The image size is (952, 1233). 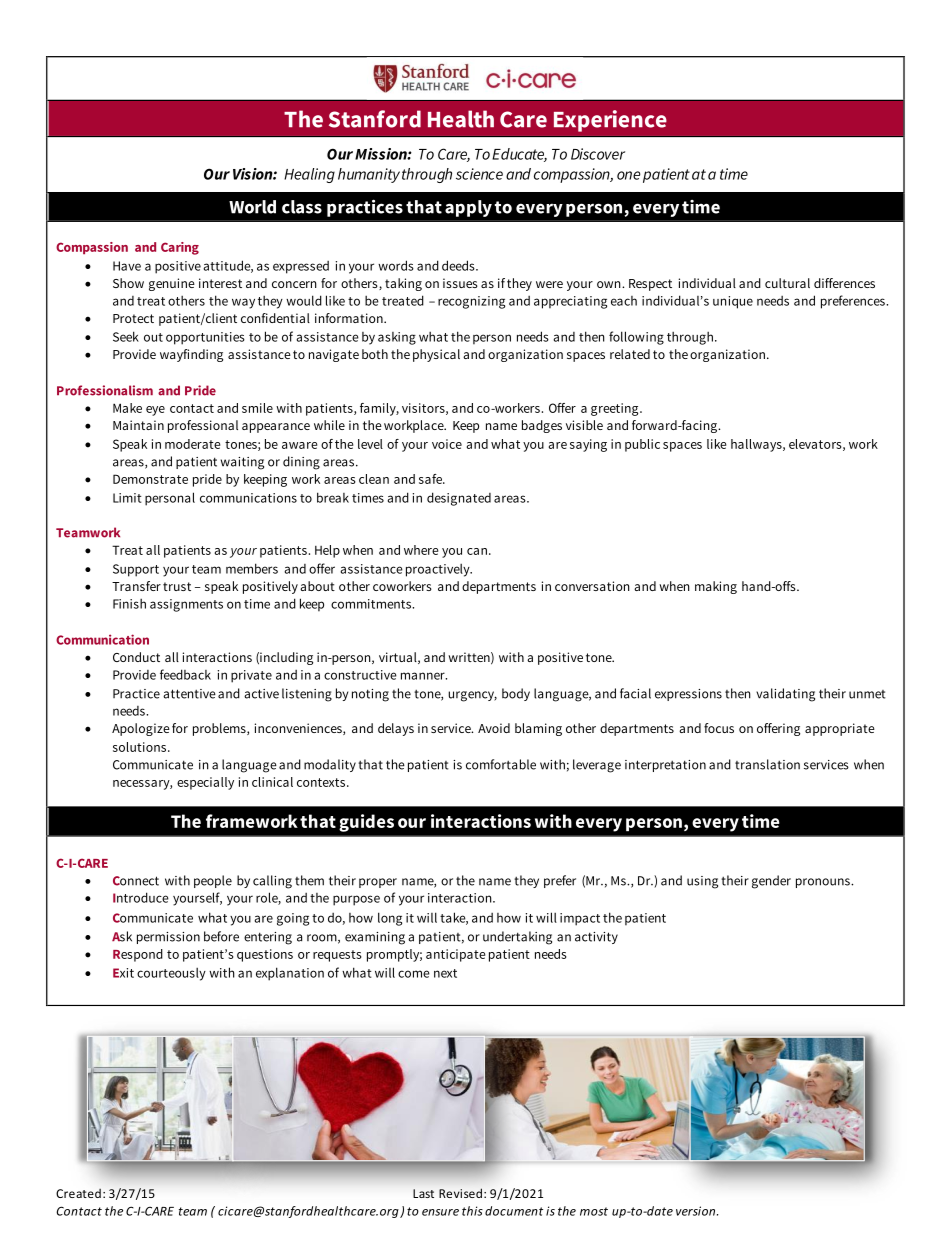 I want to click on World, so click(x=252, y=207).
